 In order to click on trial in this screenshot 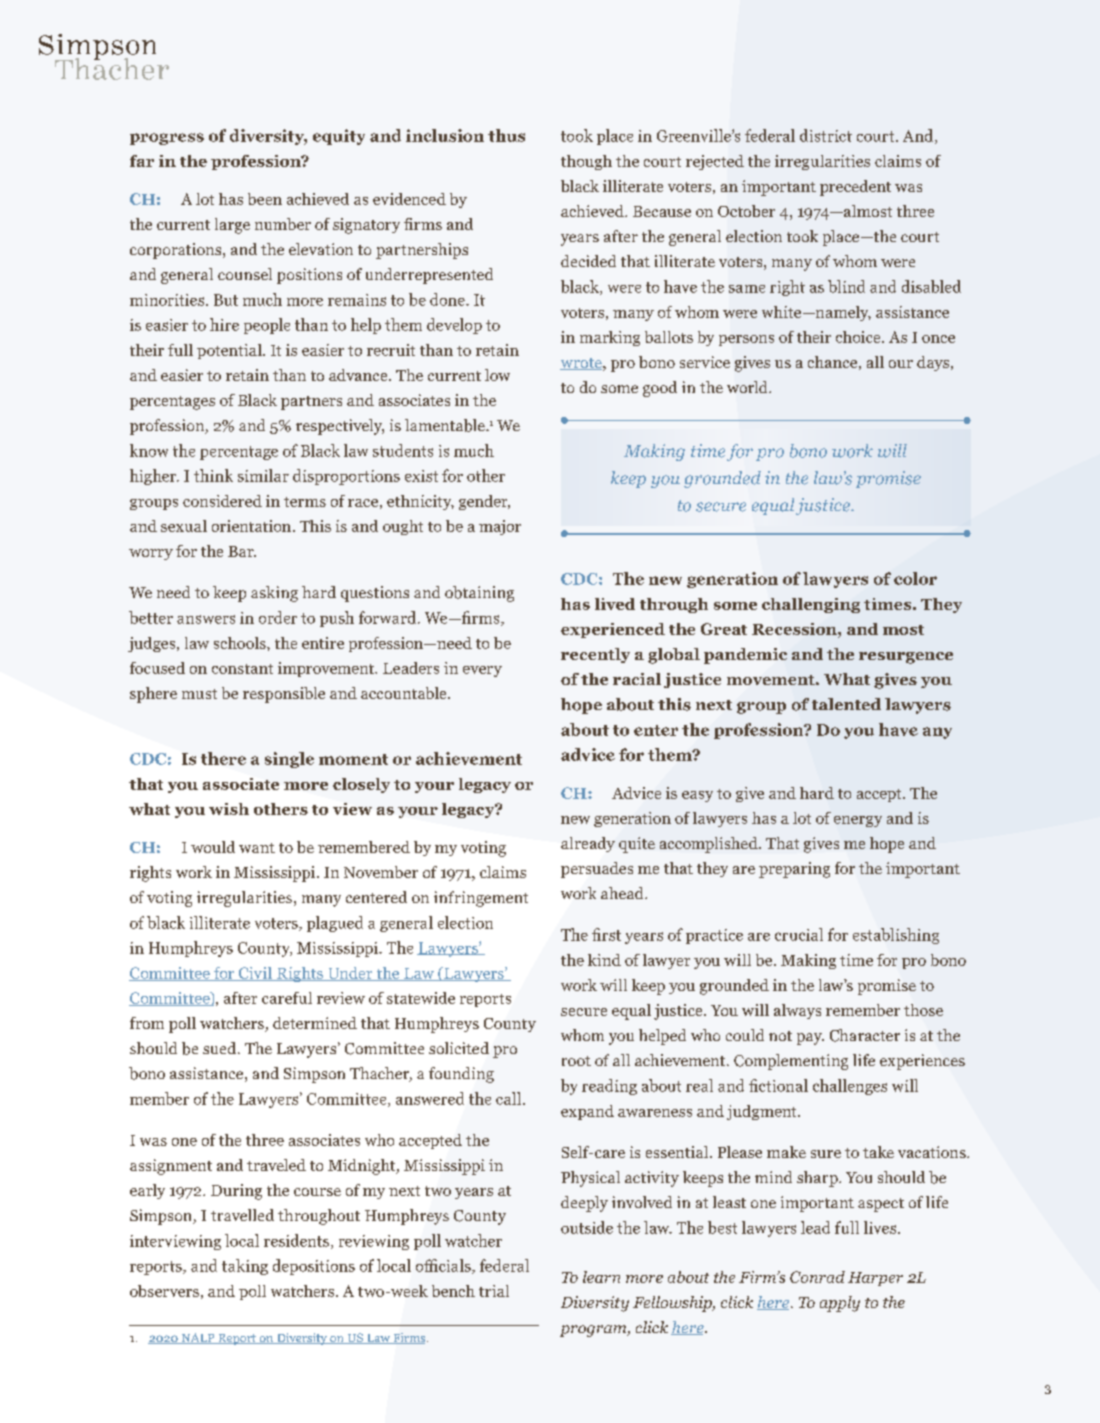, I will do `click(494, 1291)`.
